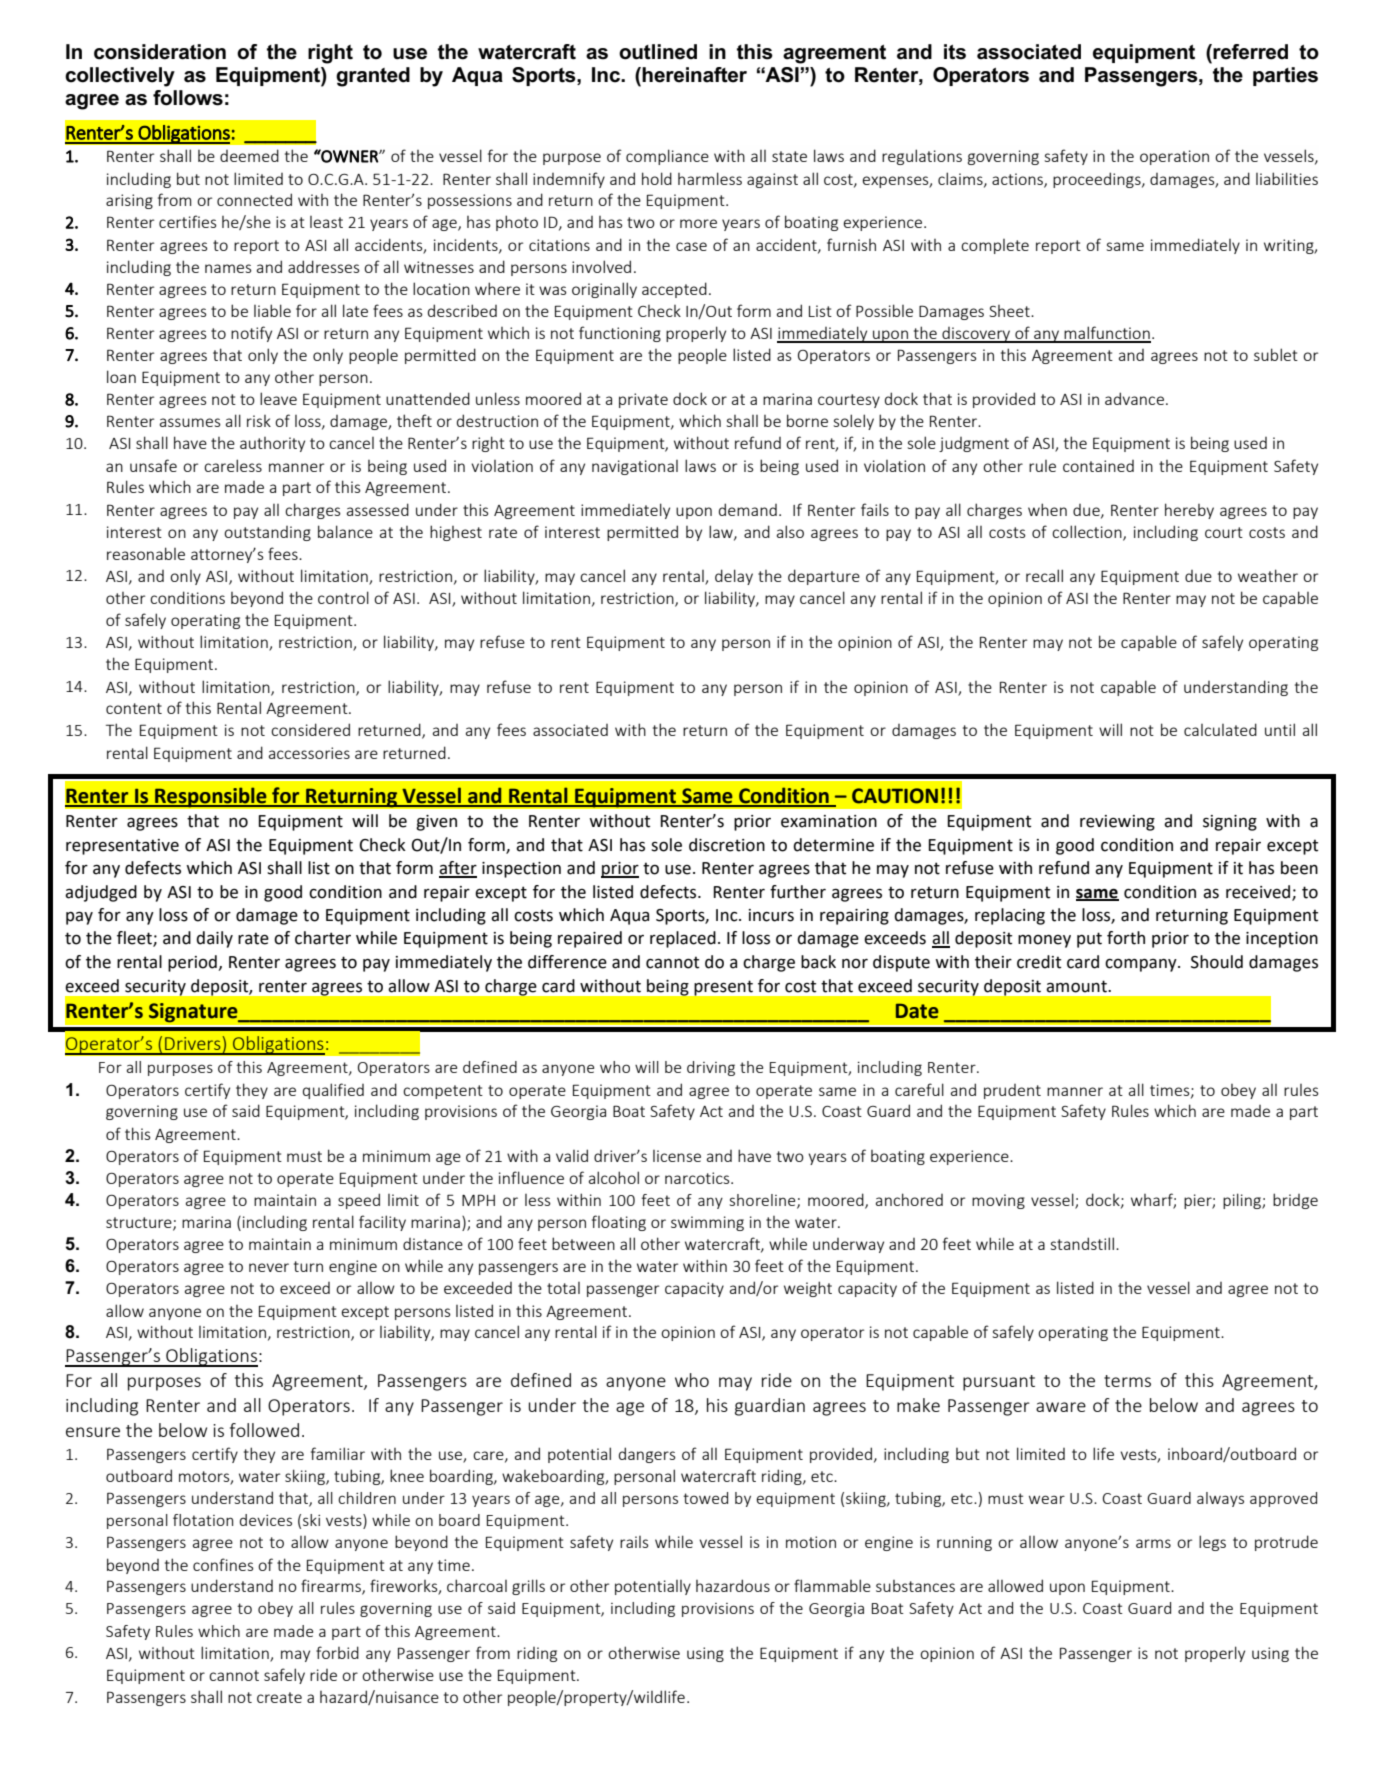  I want to click on follows, so click(188, 98).
